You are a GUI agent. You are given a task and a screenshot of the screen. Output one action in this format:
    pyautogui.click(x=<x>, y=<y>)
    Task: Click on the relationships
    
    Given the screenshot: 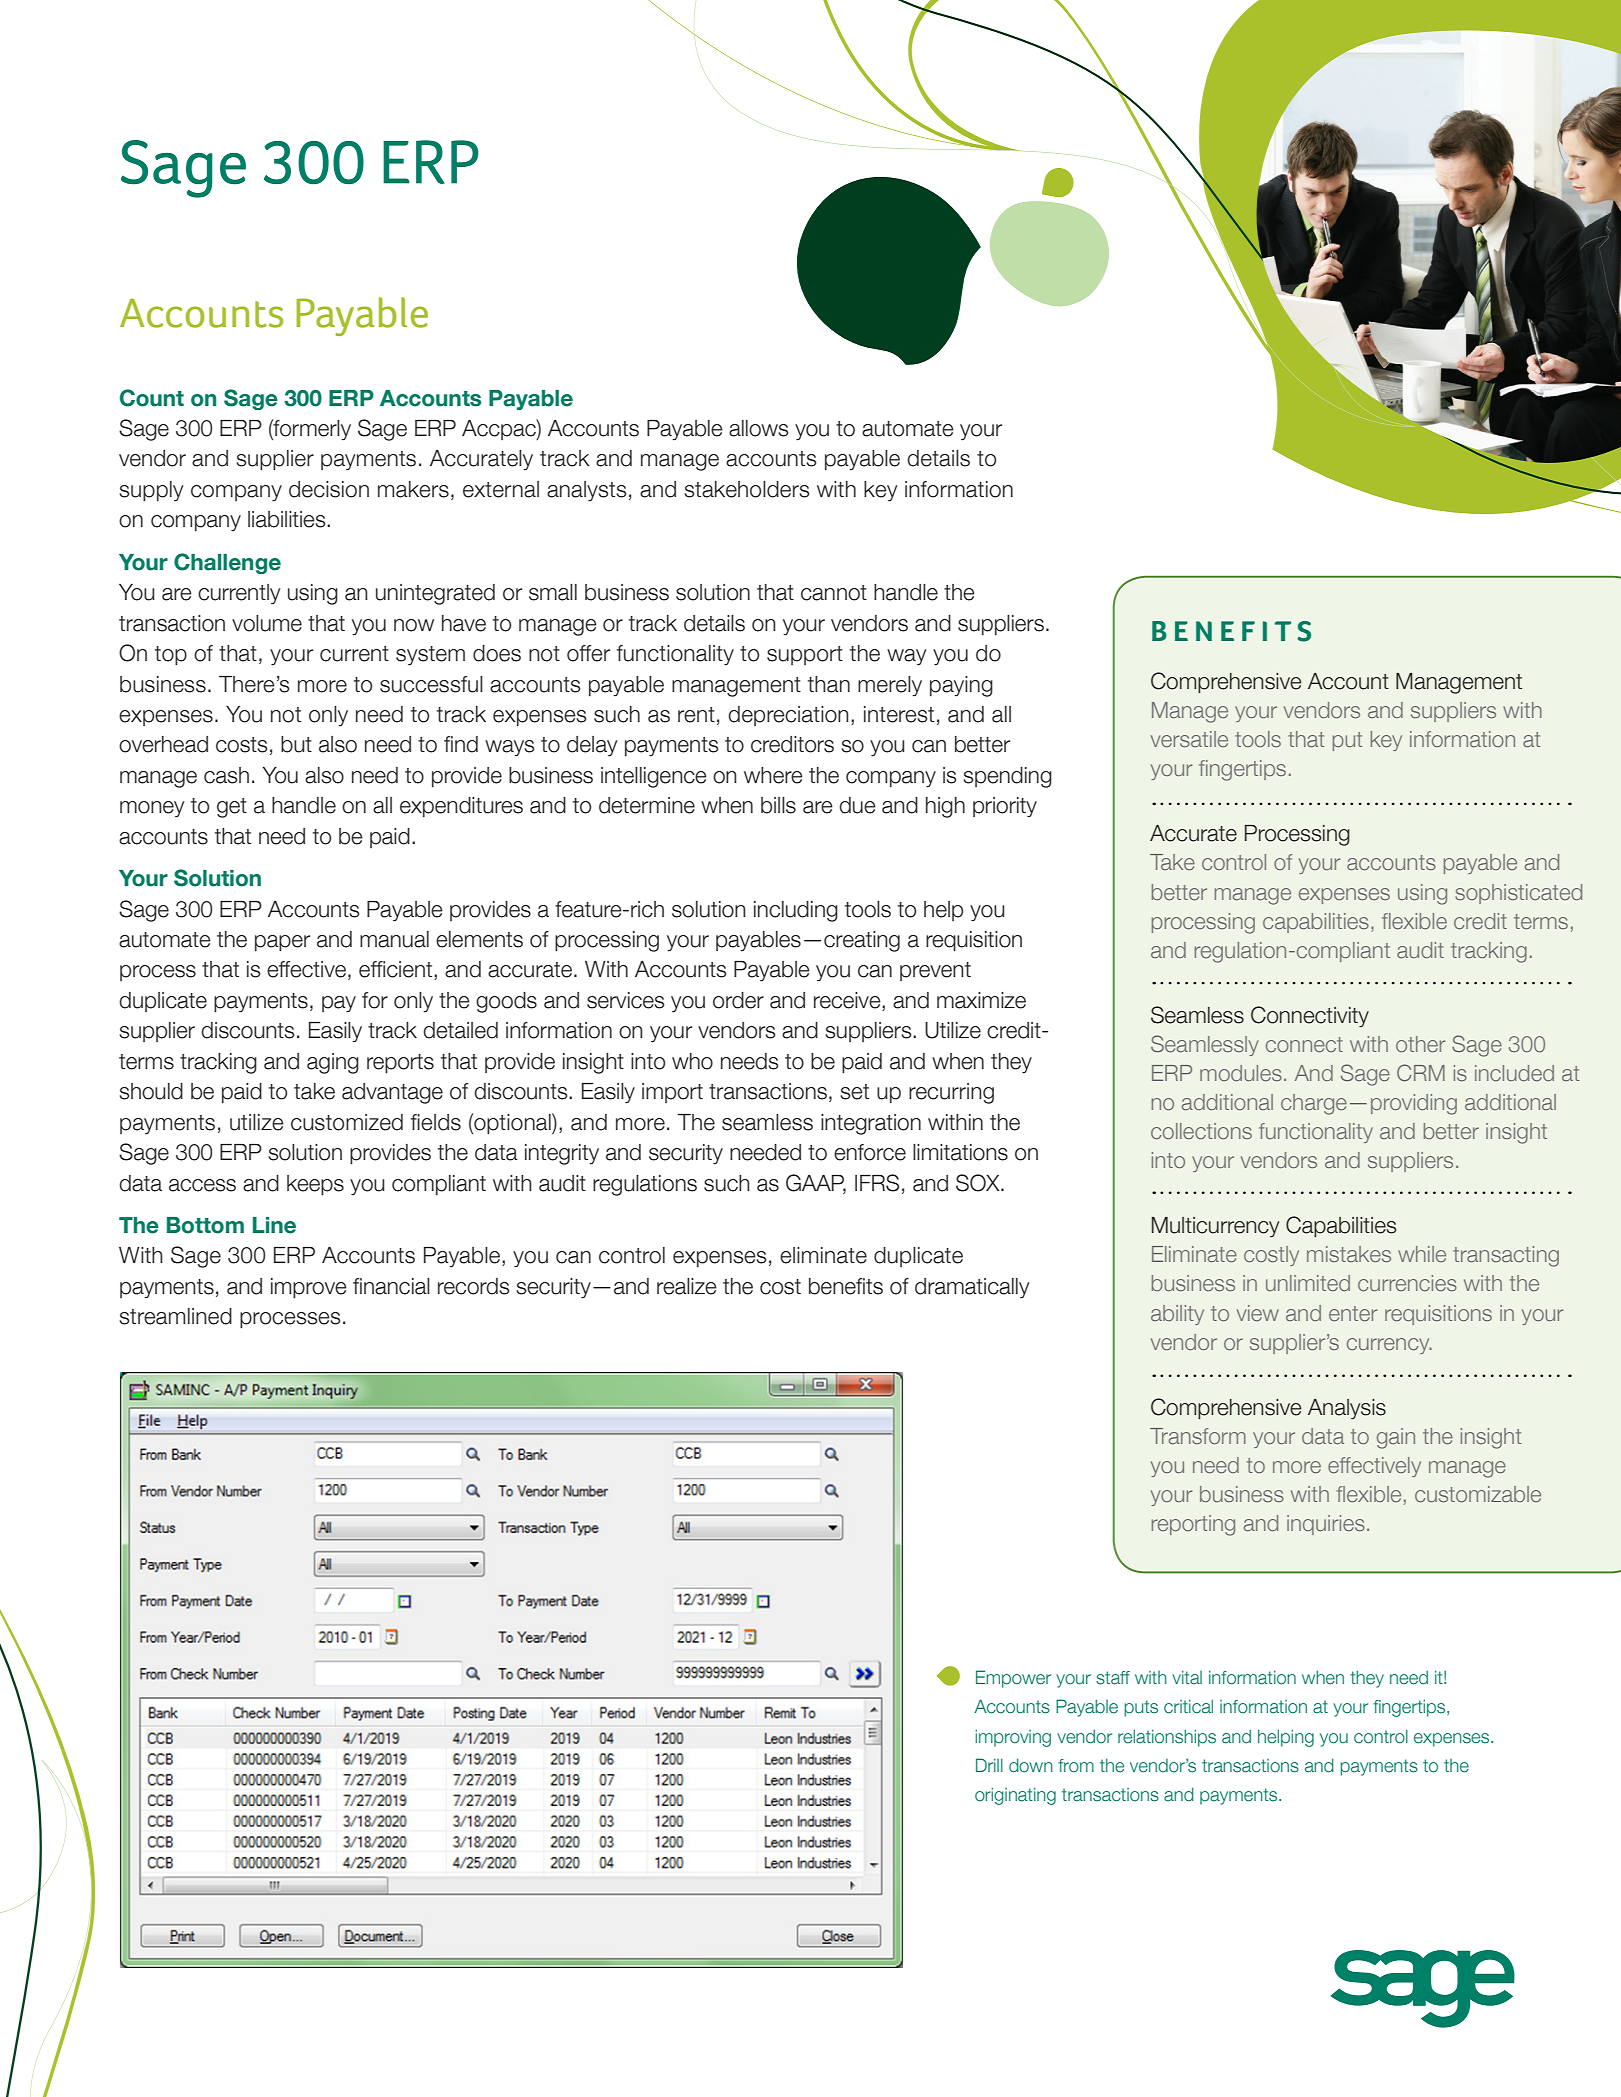 What is the action you would take?
    pyautogui.click(x=1167, y=1738)
